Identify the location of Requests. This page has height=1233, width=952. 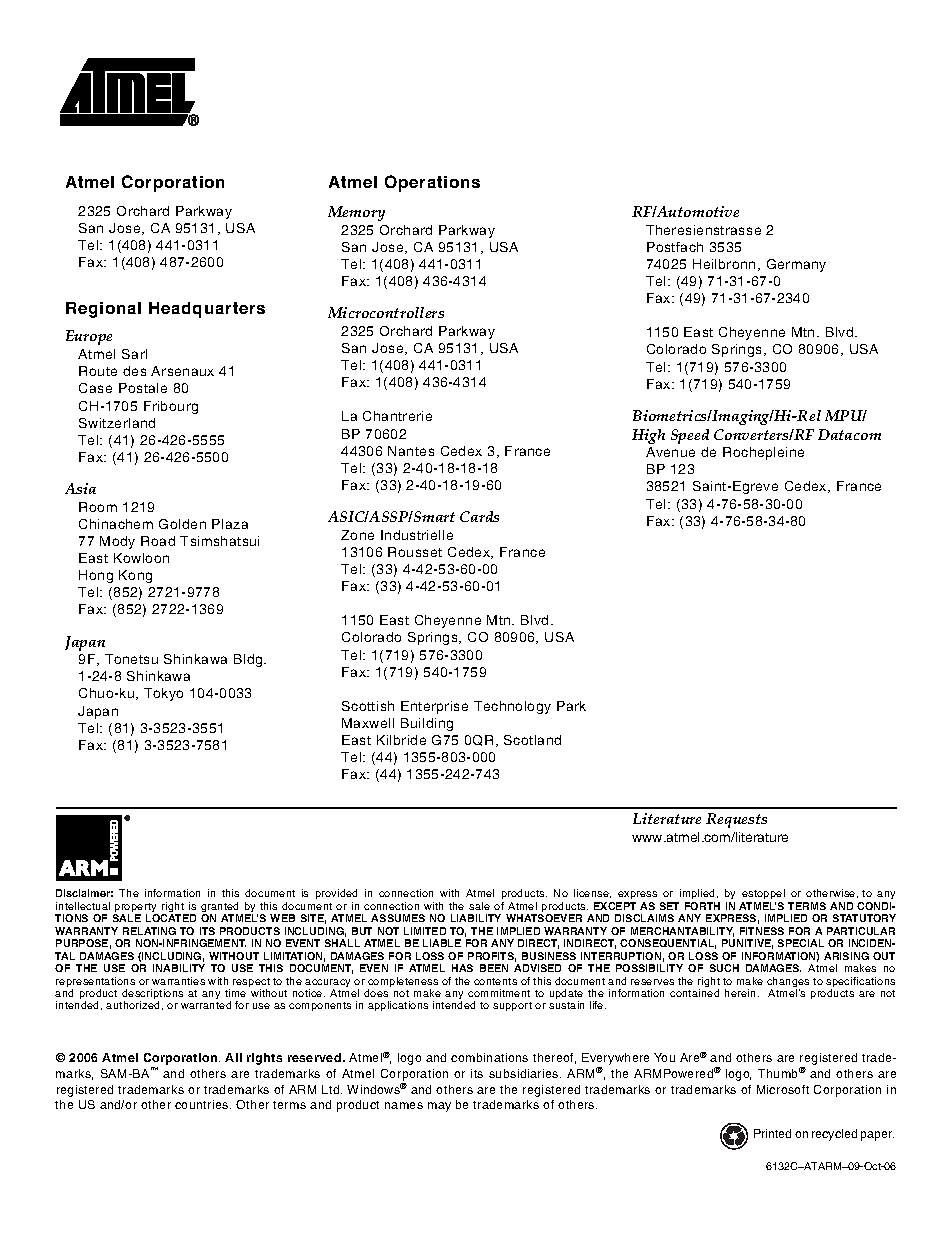
(736, 820).
